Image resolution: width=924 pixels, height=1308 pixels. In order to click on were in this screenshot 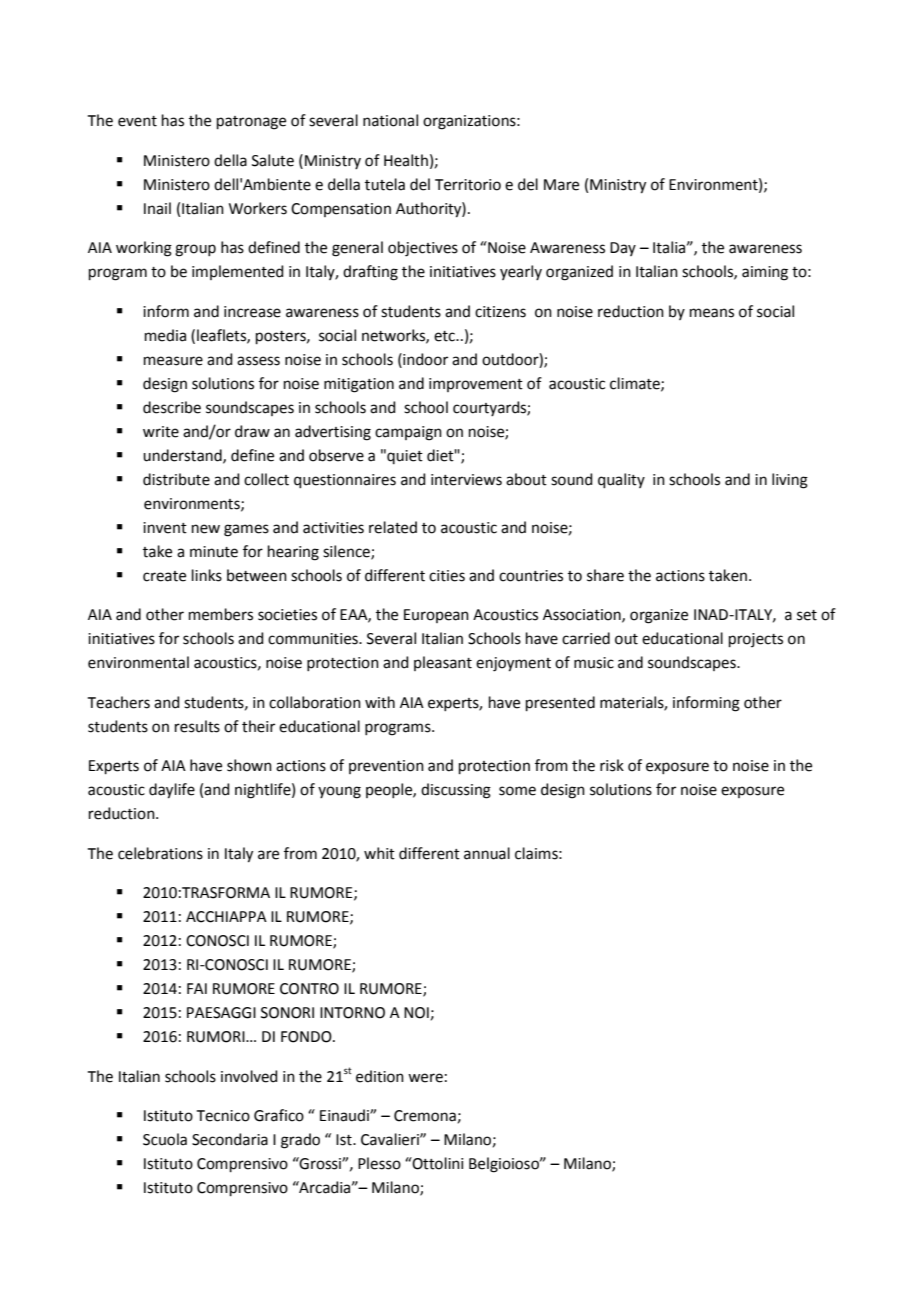, I will do `click(425, 1078)`.
